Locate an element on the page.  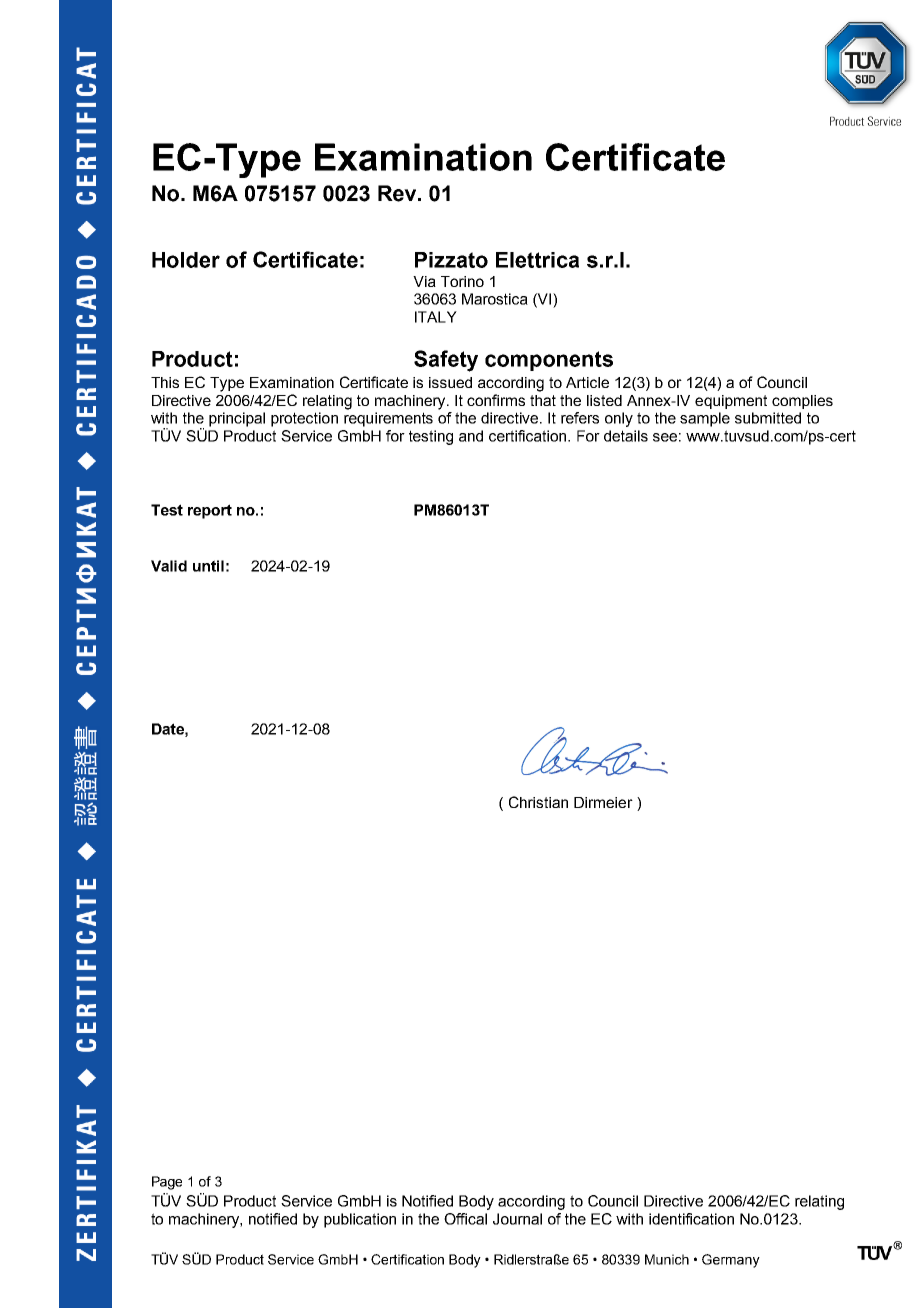
Christian is located at coordinates (538, 802).
